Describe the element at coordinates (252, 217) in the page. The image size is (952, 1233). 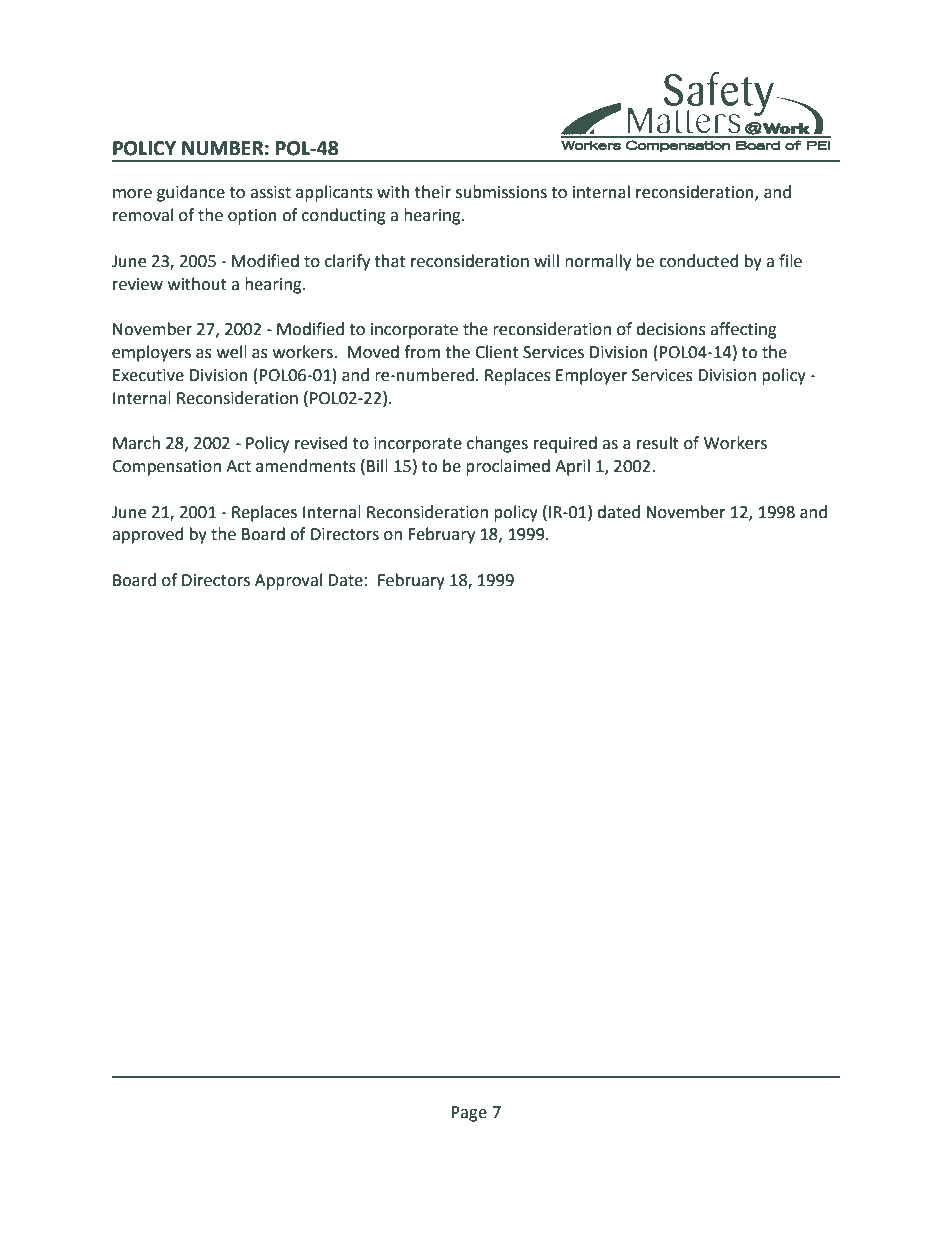
I see `option` at that location.
